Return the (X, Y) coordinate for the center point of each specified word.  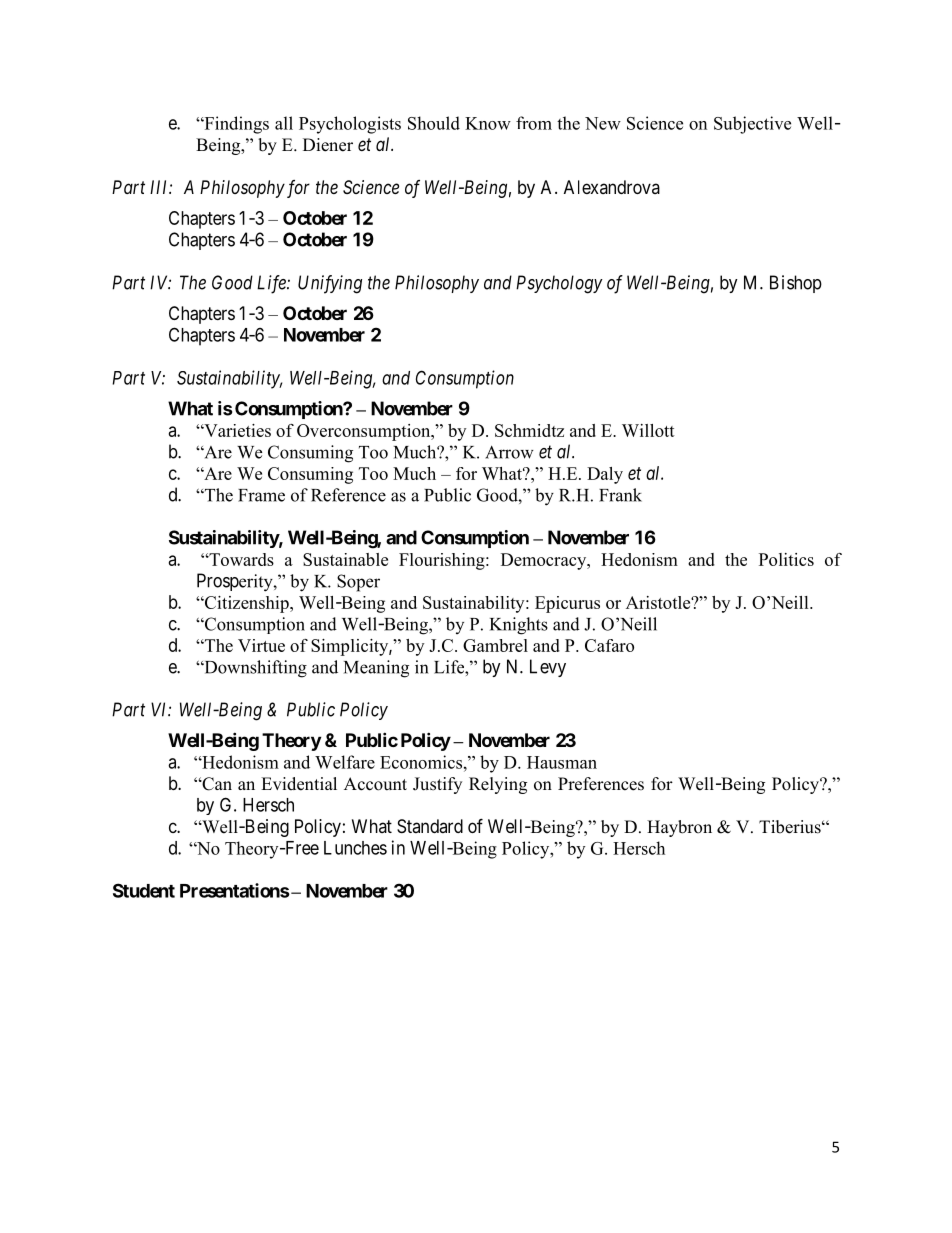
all (284, 123)
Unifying (330, 284)
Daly (605, 475)
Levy (548, 668)
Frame (261, 495)
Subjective (752, 125)
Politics (786, 559)
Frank (620, 495)
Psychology (559, 284)
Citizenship (246, 604)
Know (488, 123)
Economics (421, 762)
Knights (519, 626)
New (603, 123)
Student (144, 890)
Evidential (299, 784)
